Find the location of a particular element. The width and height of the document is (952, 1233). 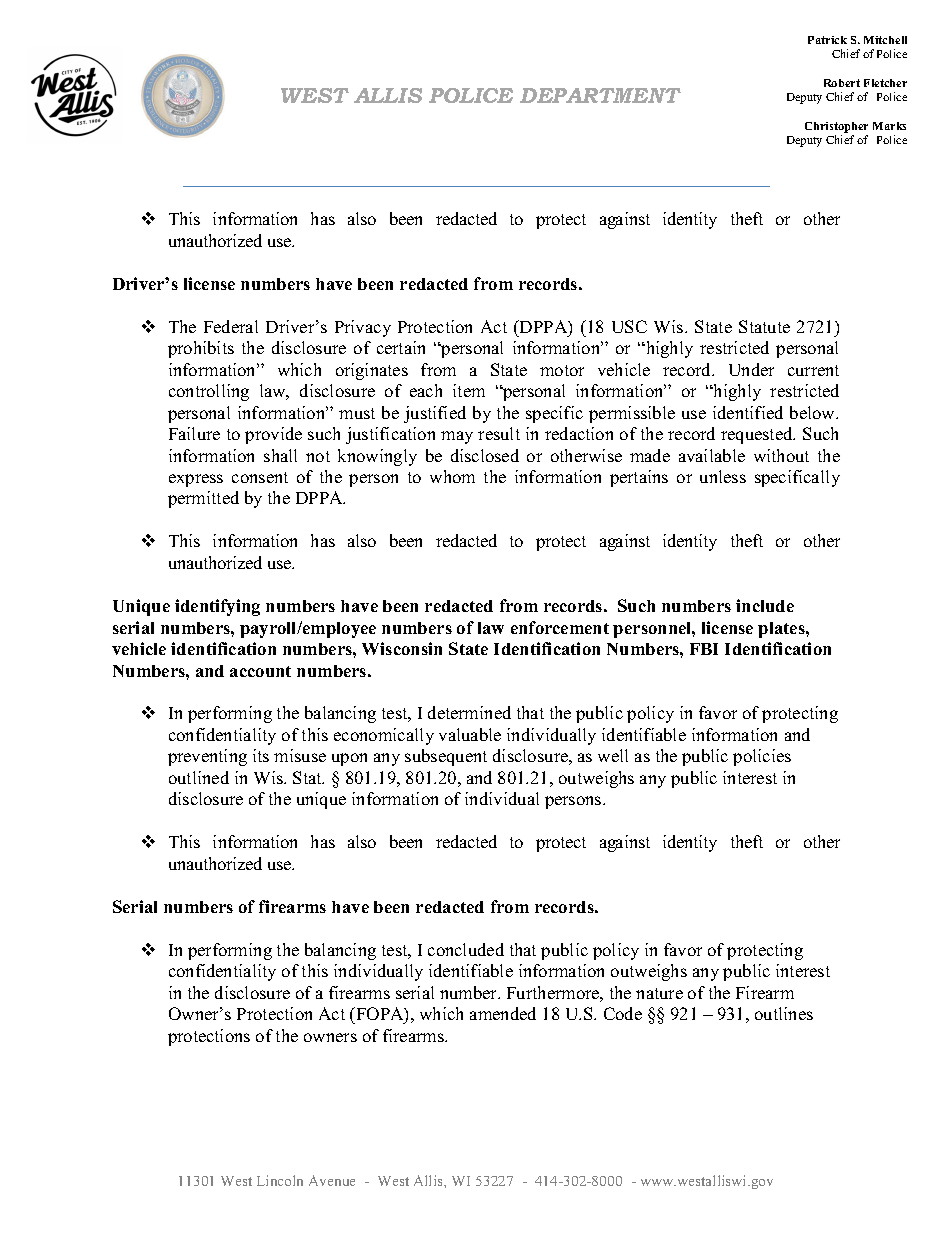

Robert is located at coordinates (842, 83).
